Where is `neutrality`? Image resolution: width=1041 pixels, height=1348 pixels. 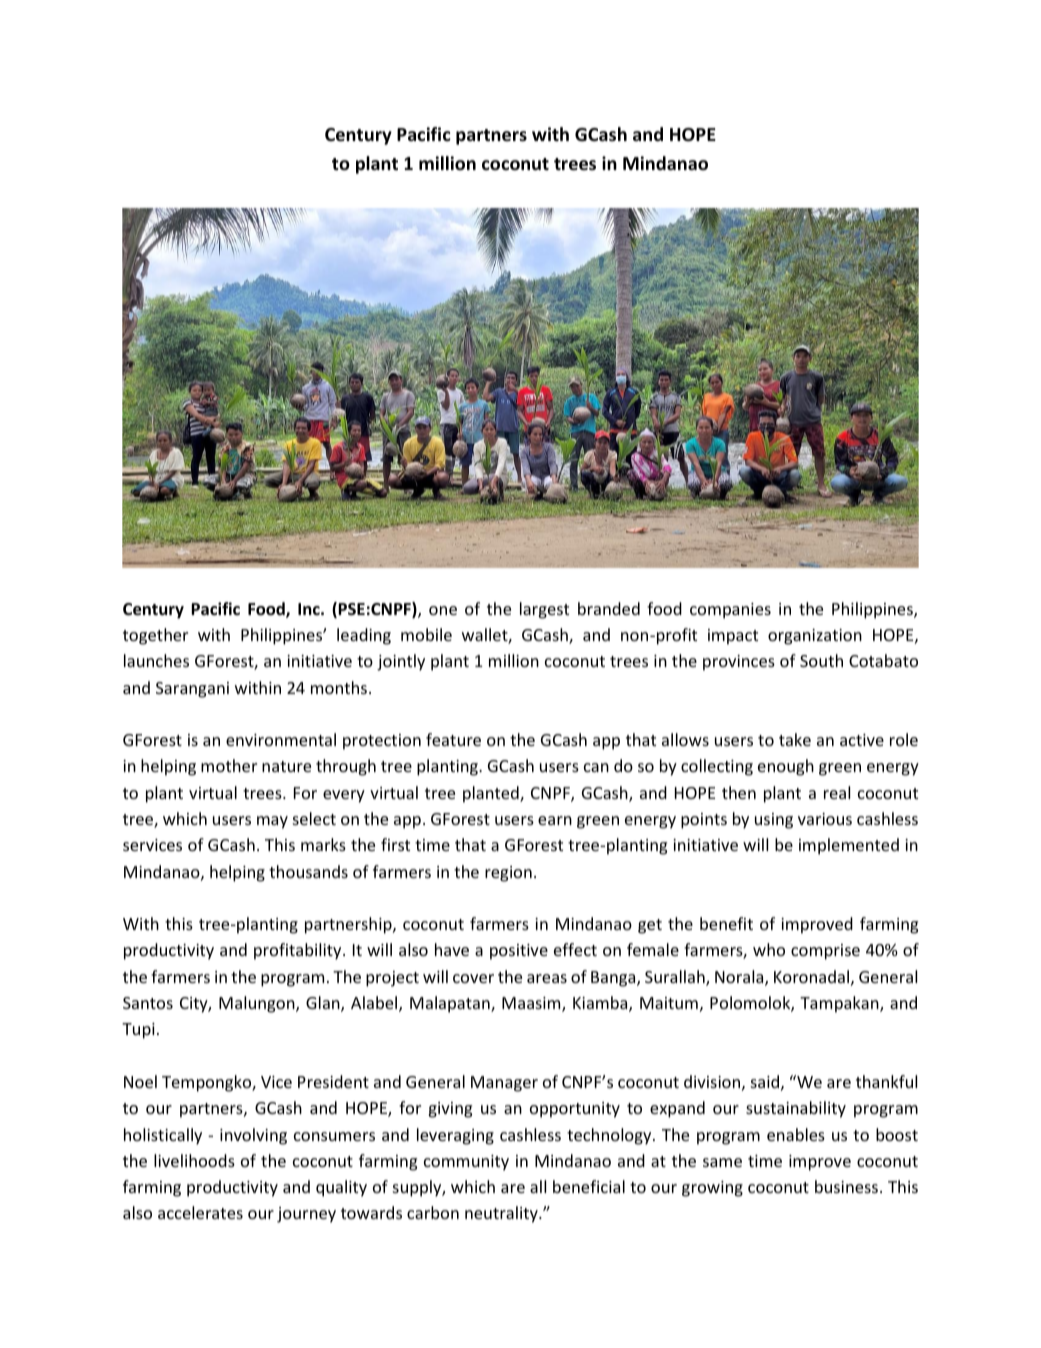
neutrality is located at coordinates (502, 1214).
